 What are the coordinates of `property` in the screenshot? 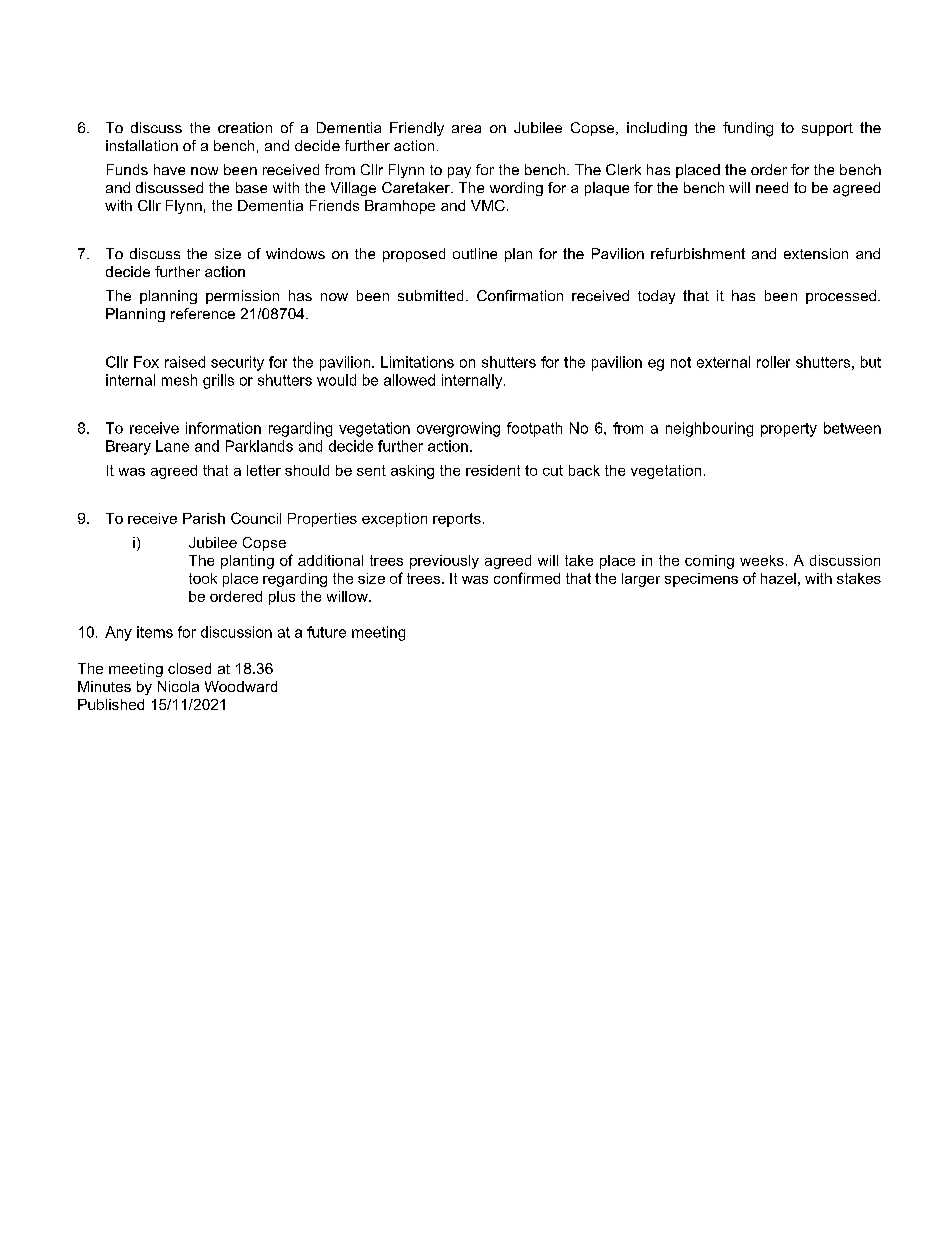 It's located at (789, 430).
